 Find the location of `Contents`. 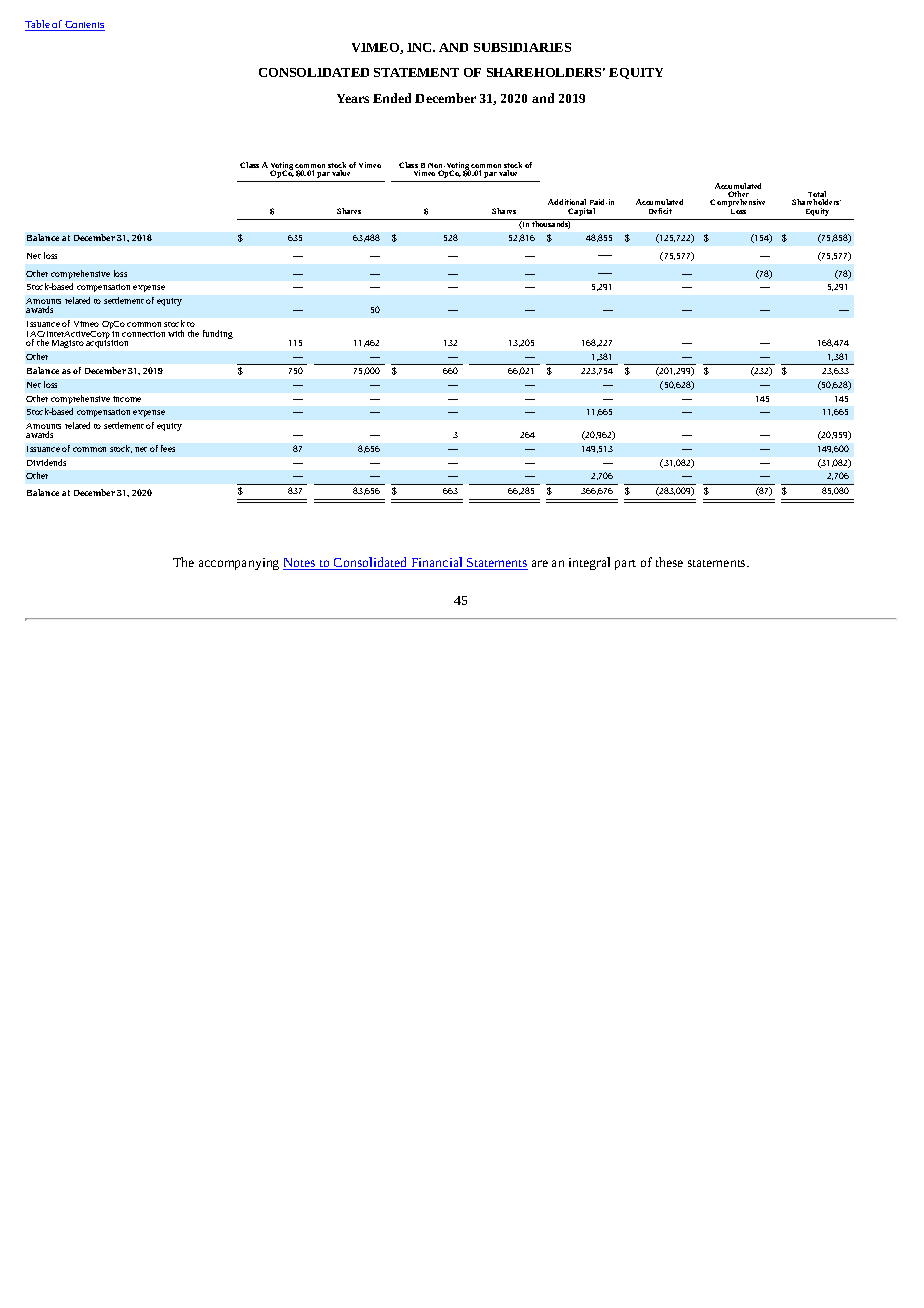

Contents is located at coordinates (84, 26).
